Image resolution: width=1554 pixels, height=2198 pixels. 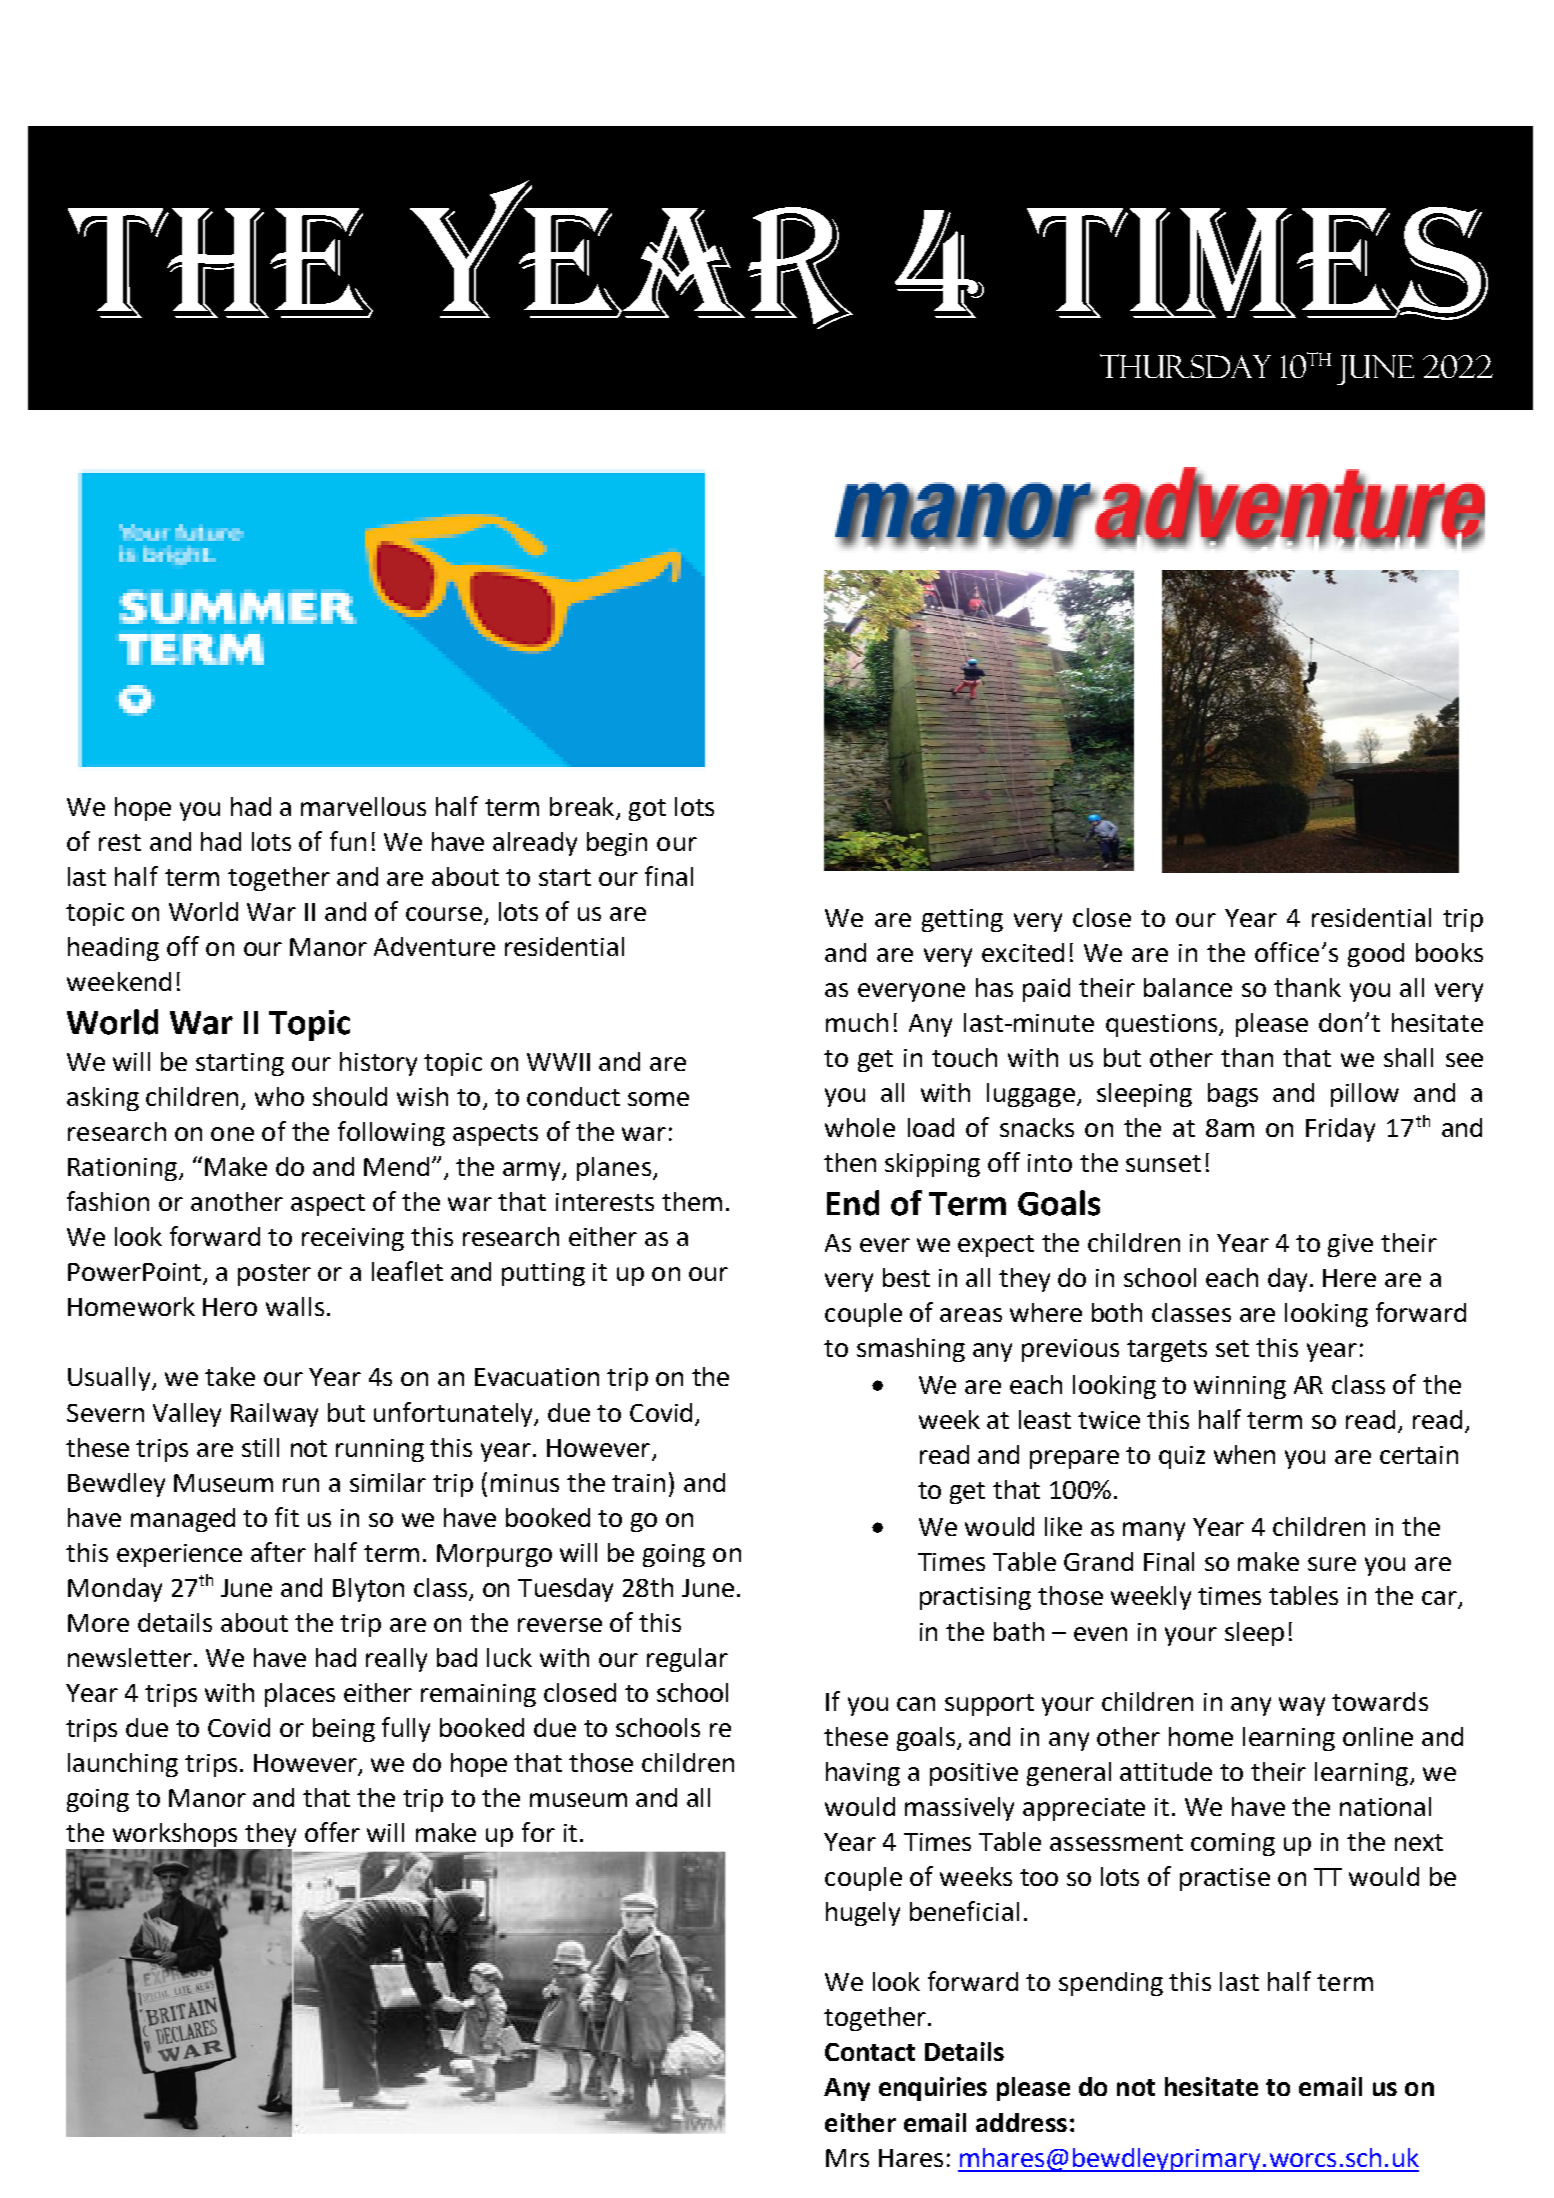 I want to click on Mrs, so click(x=847, y=2158).
